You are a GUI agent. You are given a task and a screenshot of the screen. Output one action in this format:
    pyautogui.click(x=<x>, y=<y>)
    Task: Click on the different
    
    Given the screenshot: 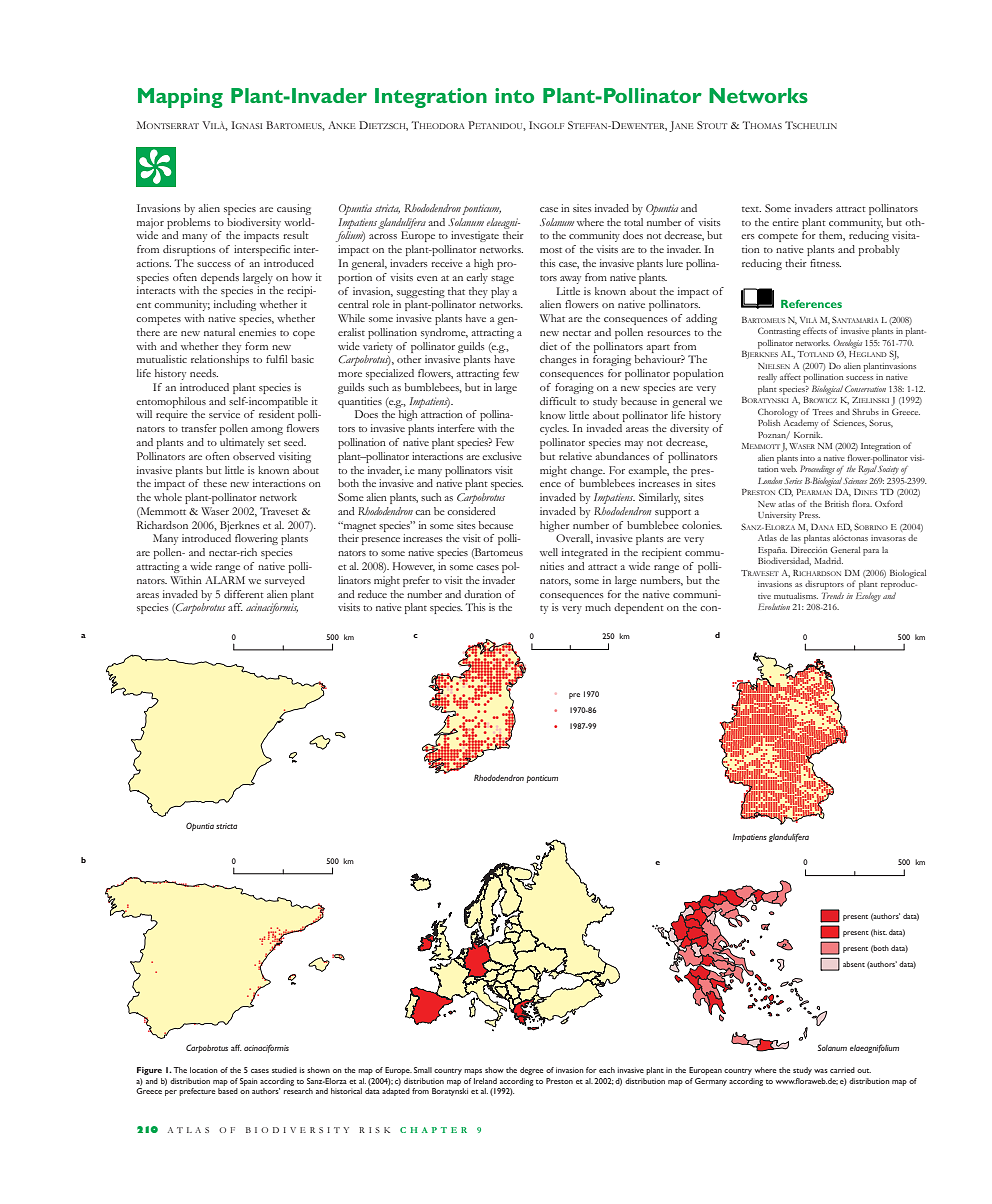 What is the action you would take?
    pyautogui.click(x=244, y=594)
